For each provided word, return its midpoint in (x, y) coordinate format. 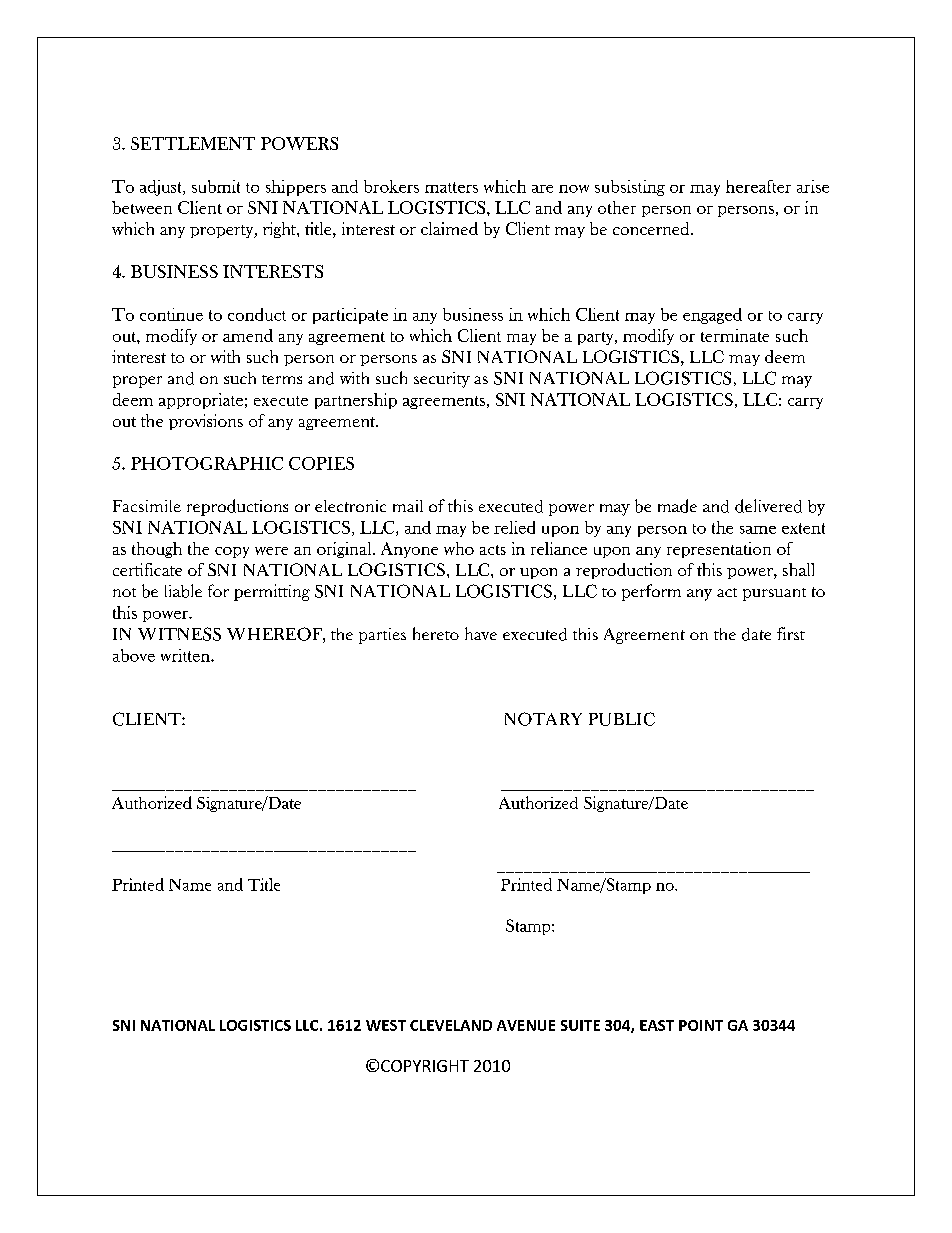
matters (451, 187)
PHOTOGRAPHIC (207, 463)
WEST (386, 1025)
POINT (701, 1025)
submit (216, 186)
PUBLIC (622, 719)
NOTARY (543, 719)
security (442, 380)
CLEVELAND (451, 1025)
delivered (768, 506)
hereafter (758, 186)
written (186, 655)
